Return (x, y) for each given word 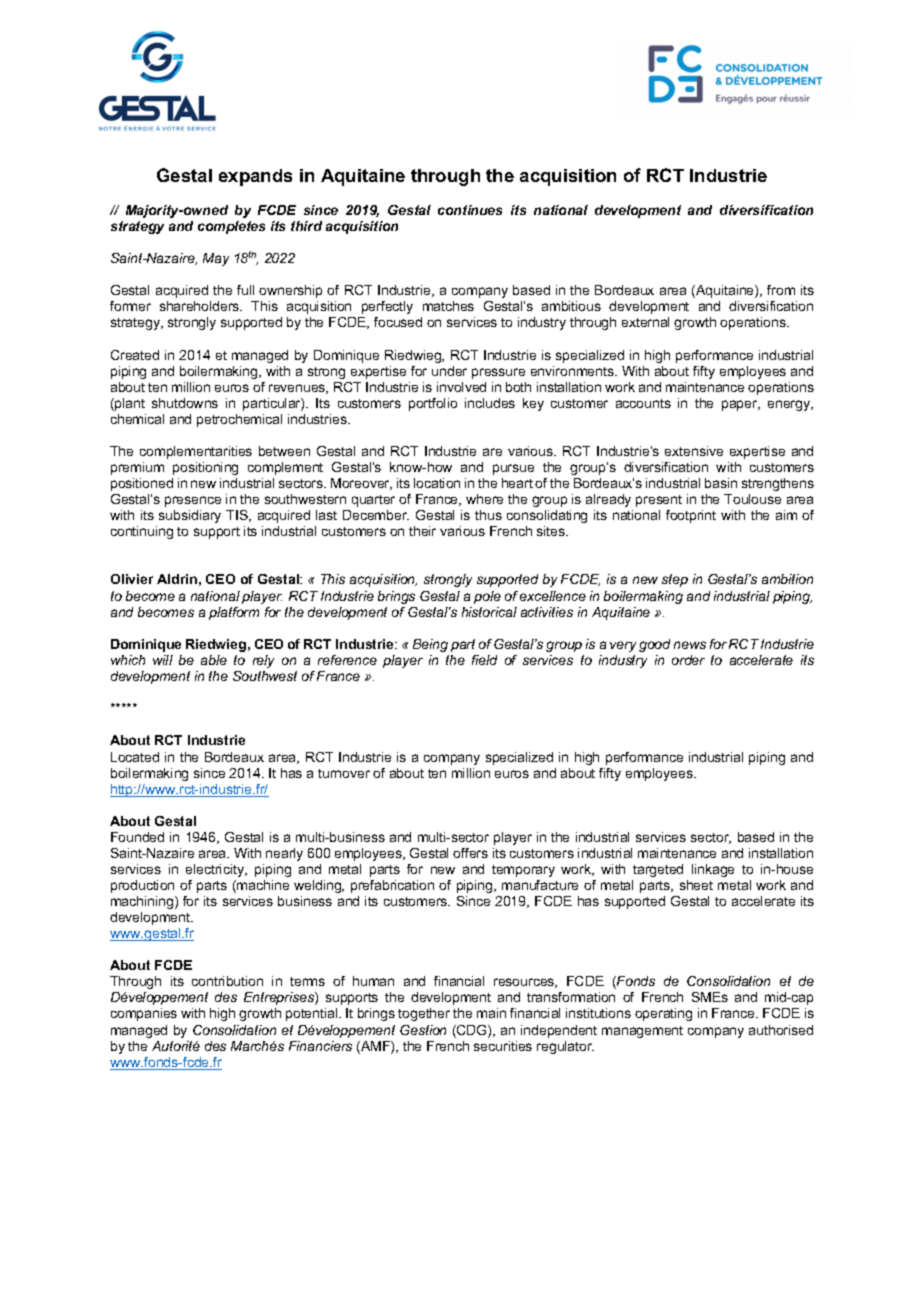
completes (231, 227)
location (437, 483)
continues (470, 210)
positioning (205, 468)
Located (135, 757)
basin (721, 483)
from (781, 290)
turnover (344, 773)
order (688, 660)
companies (144, 1014)
